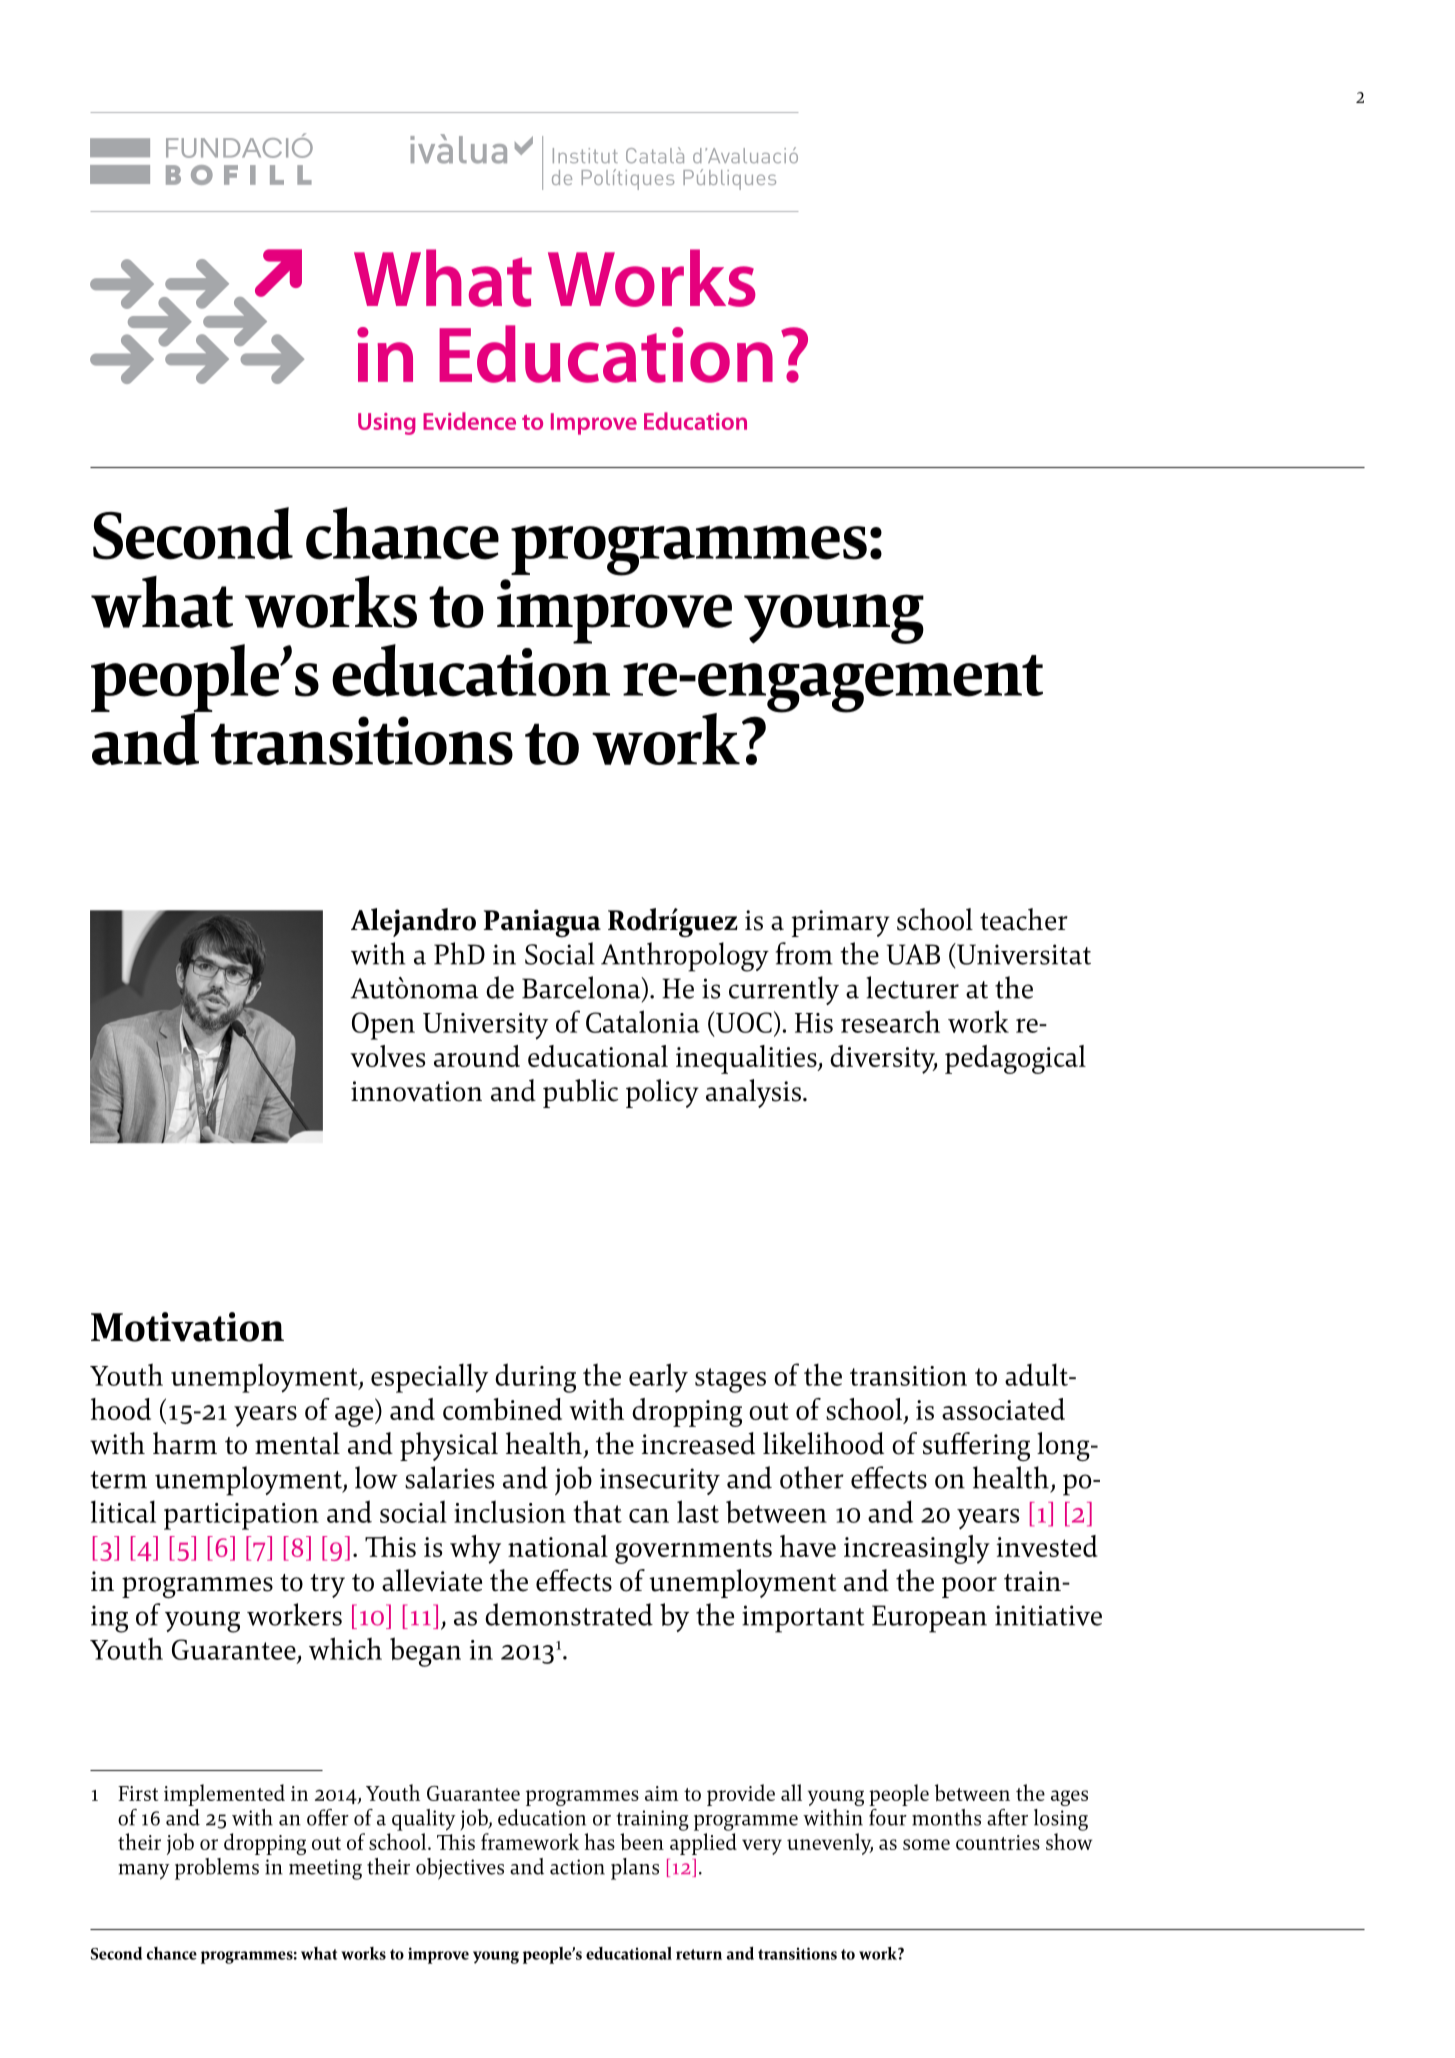  Describe the element at coordinates (913, 954) in the screenshot. I see `UAB` at that location.
